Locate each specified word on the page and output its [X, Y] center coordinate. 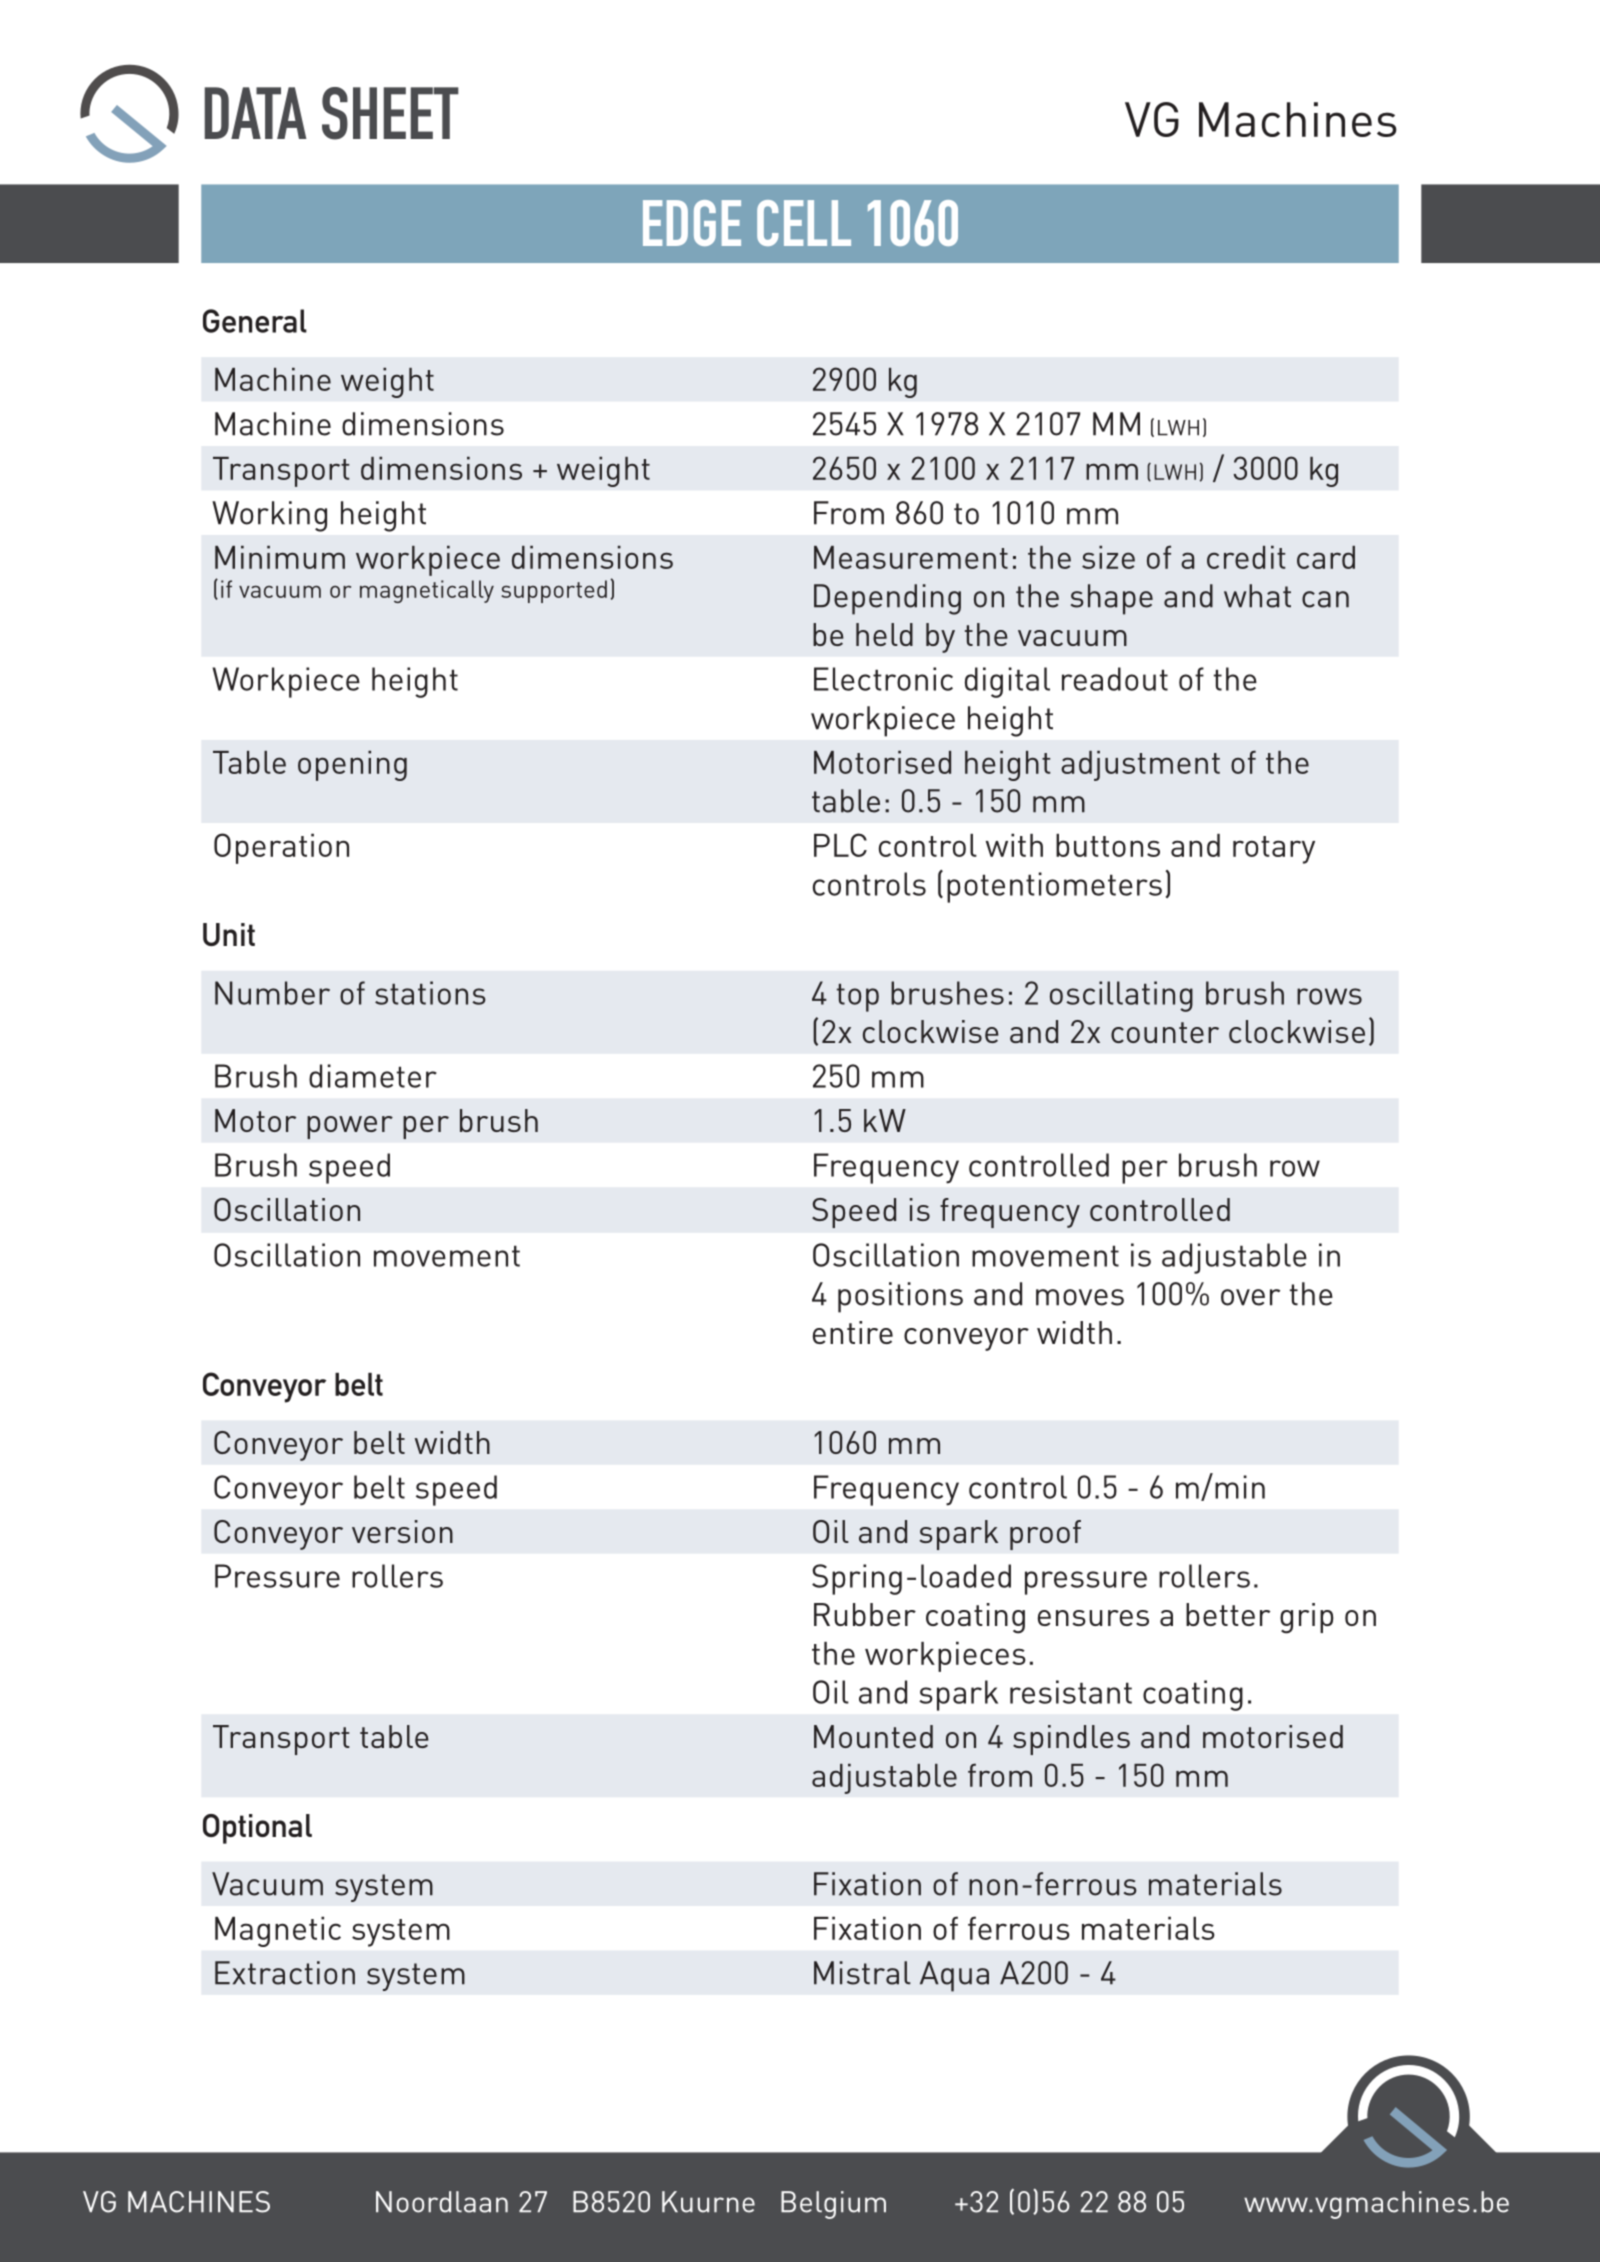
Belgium [833, 2205]
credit [1246, 557]
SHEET [390, 113]
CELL [804, 223]
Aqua [954, 1976]
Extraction [285, 1973]
